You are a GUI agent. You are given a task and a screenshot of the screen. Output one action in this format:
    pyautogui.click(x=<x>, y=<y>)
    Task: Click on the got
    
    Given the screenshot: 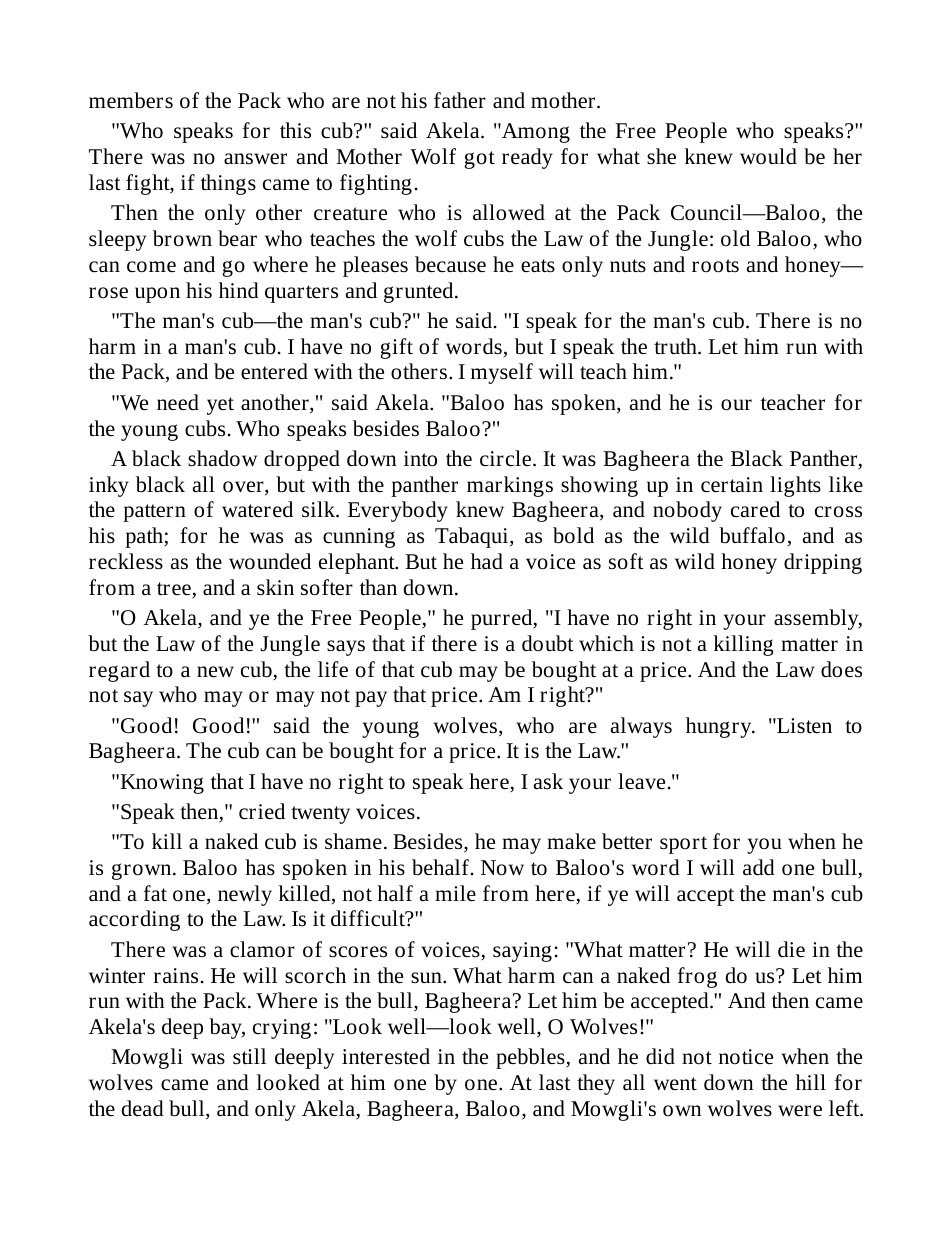 What is the action you would take?
    pyautogui.click(x=479, y=160)
